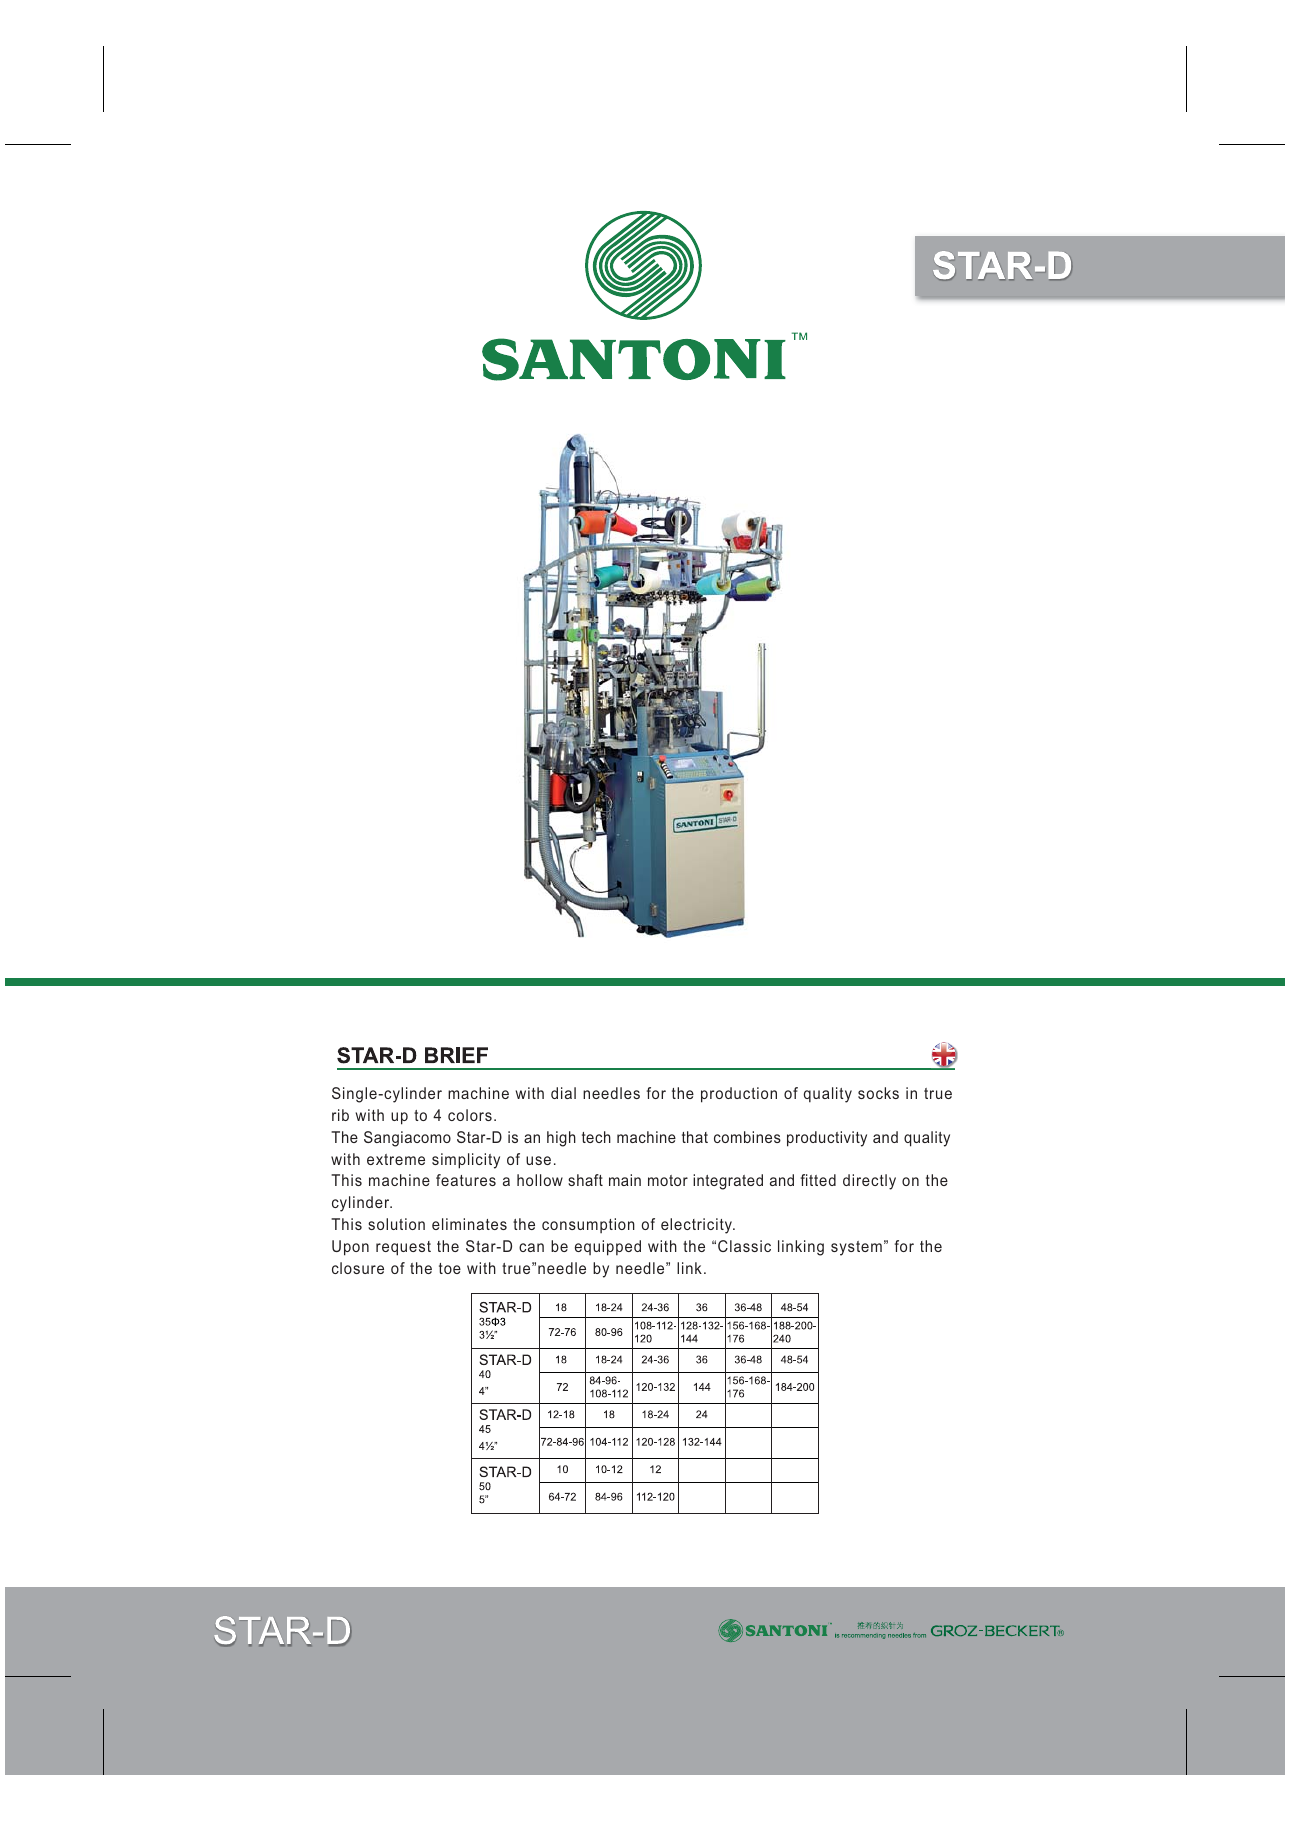  Describe the element at coordinates (878, 1093) in the screenshot. I see `socks` at that location.
